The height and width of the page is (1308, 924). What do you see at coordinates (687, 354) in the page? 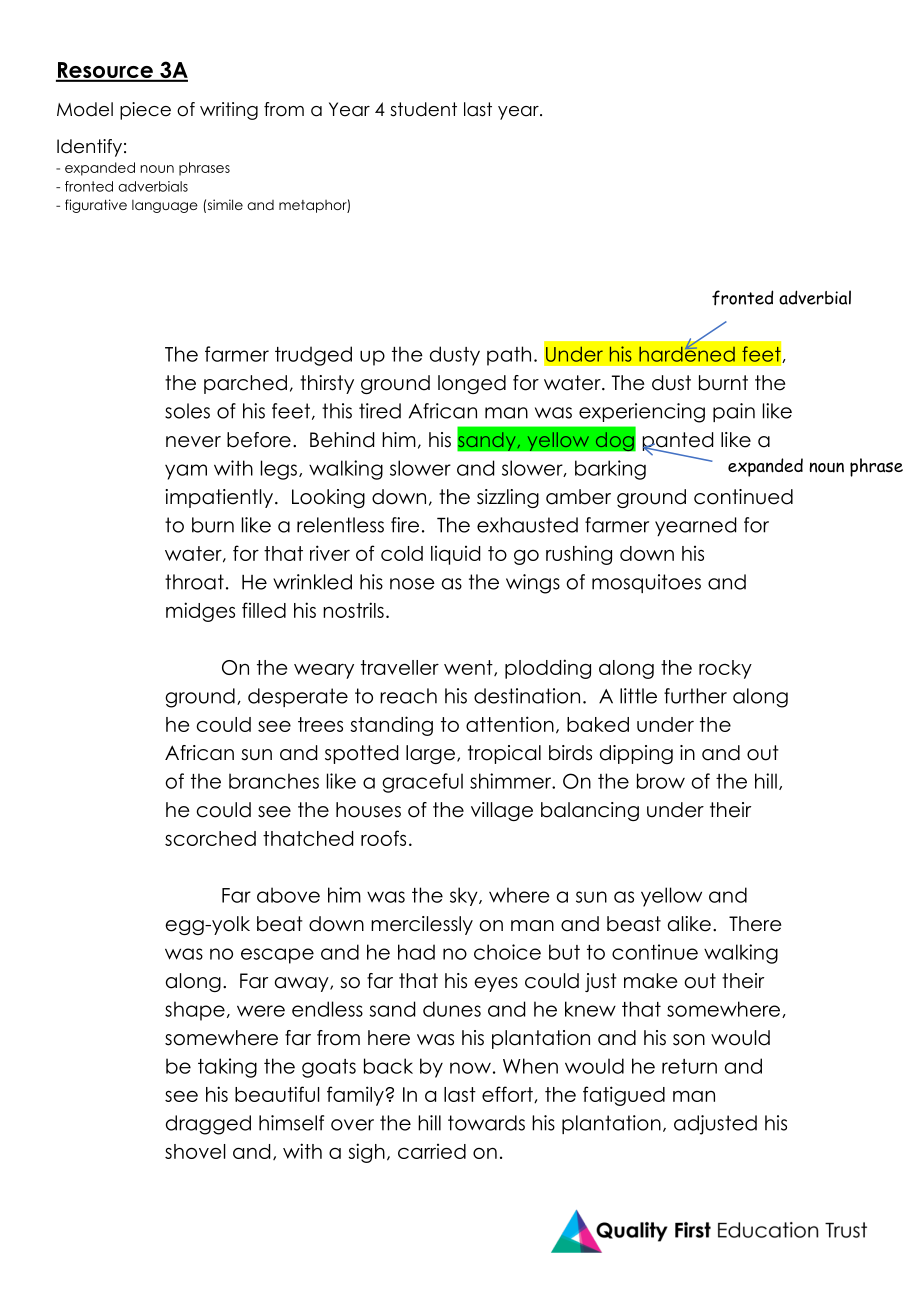
I see `hardened` at bounding box center [687, 354].
